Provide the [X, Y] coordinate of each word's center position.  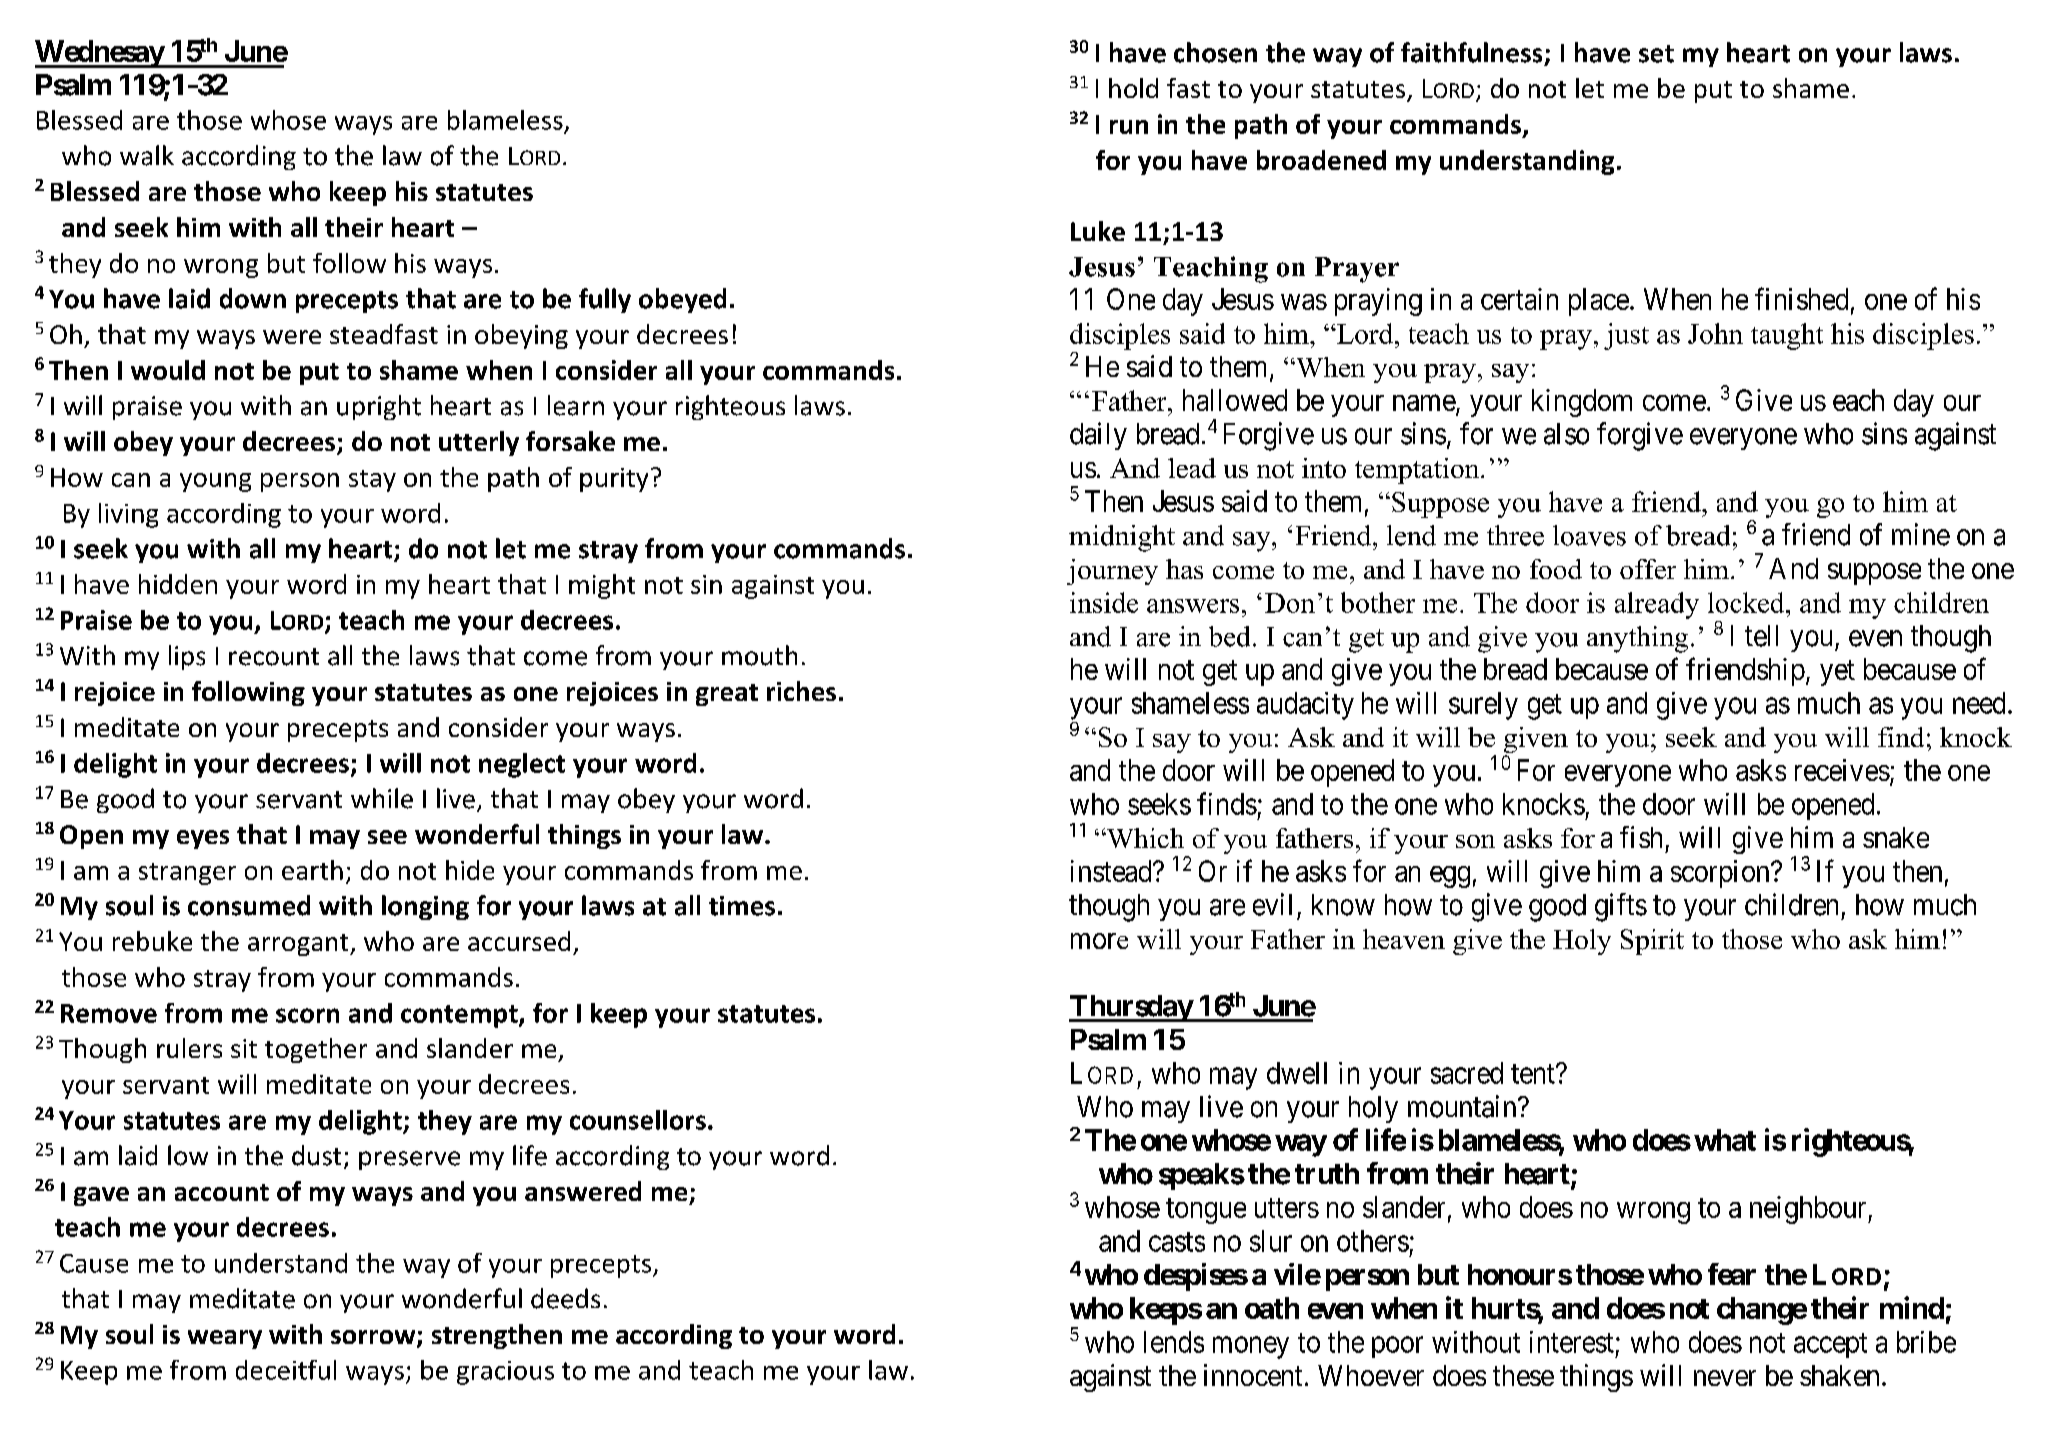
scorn [307, 1015]
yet [1837, 673]
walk [147, 155]
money [1251, 1347]
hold [1133, 88]
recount [274, 657]
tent [1534, 1074]
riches [801, 691]
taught [1787, 336]
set [1656, 54]
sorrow [374, 1338]
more [1099, 941]
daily [1098, 436]
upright [379, 407]
